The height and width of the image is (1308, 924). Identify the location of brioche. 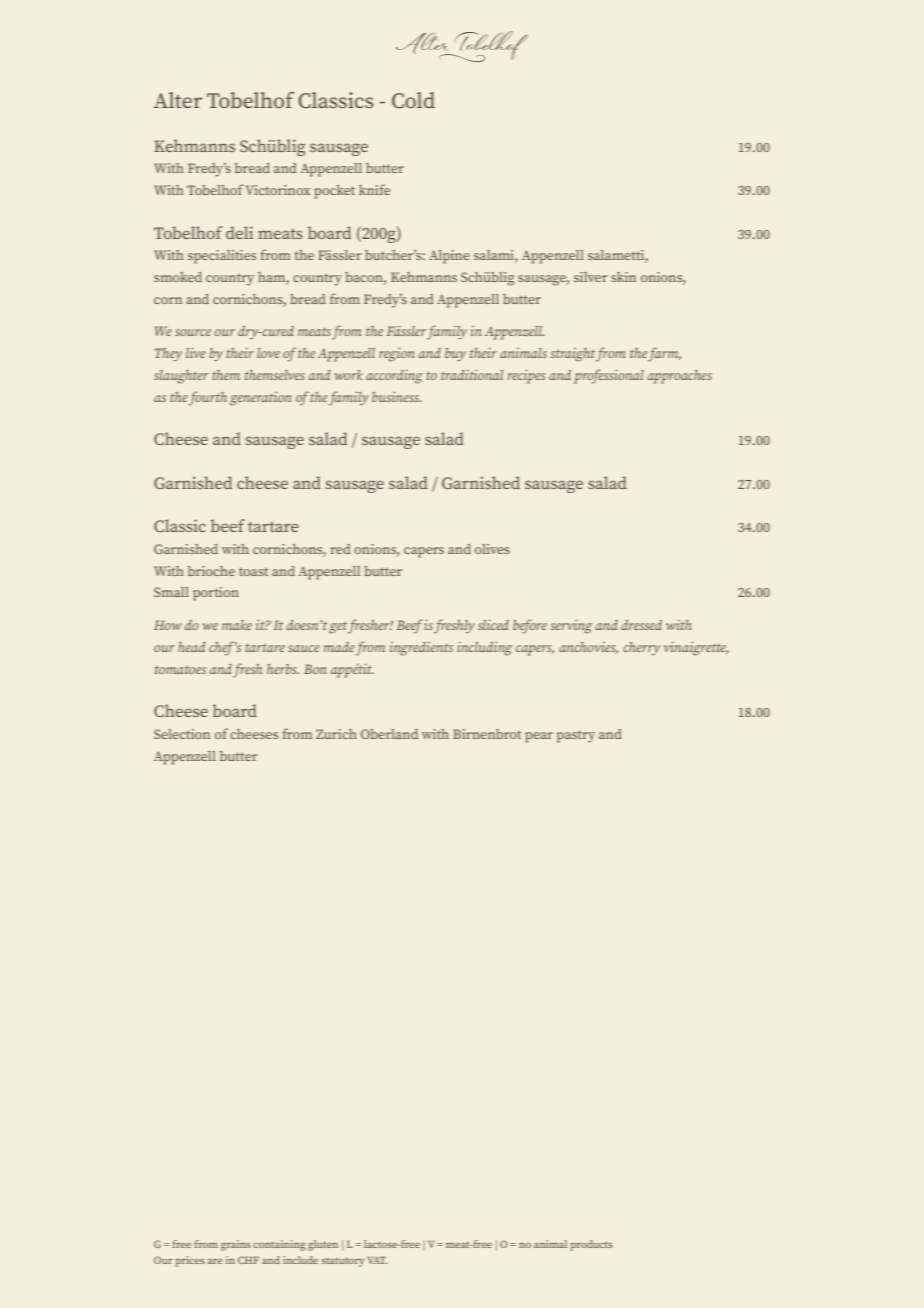
(211, 571).
